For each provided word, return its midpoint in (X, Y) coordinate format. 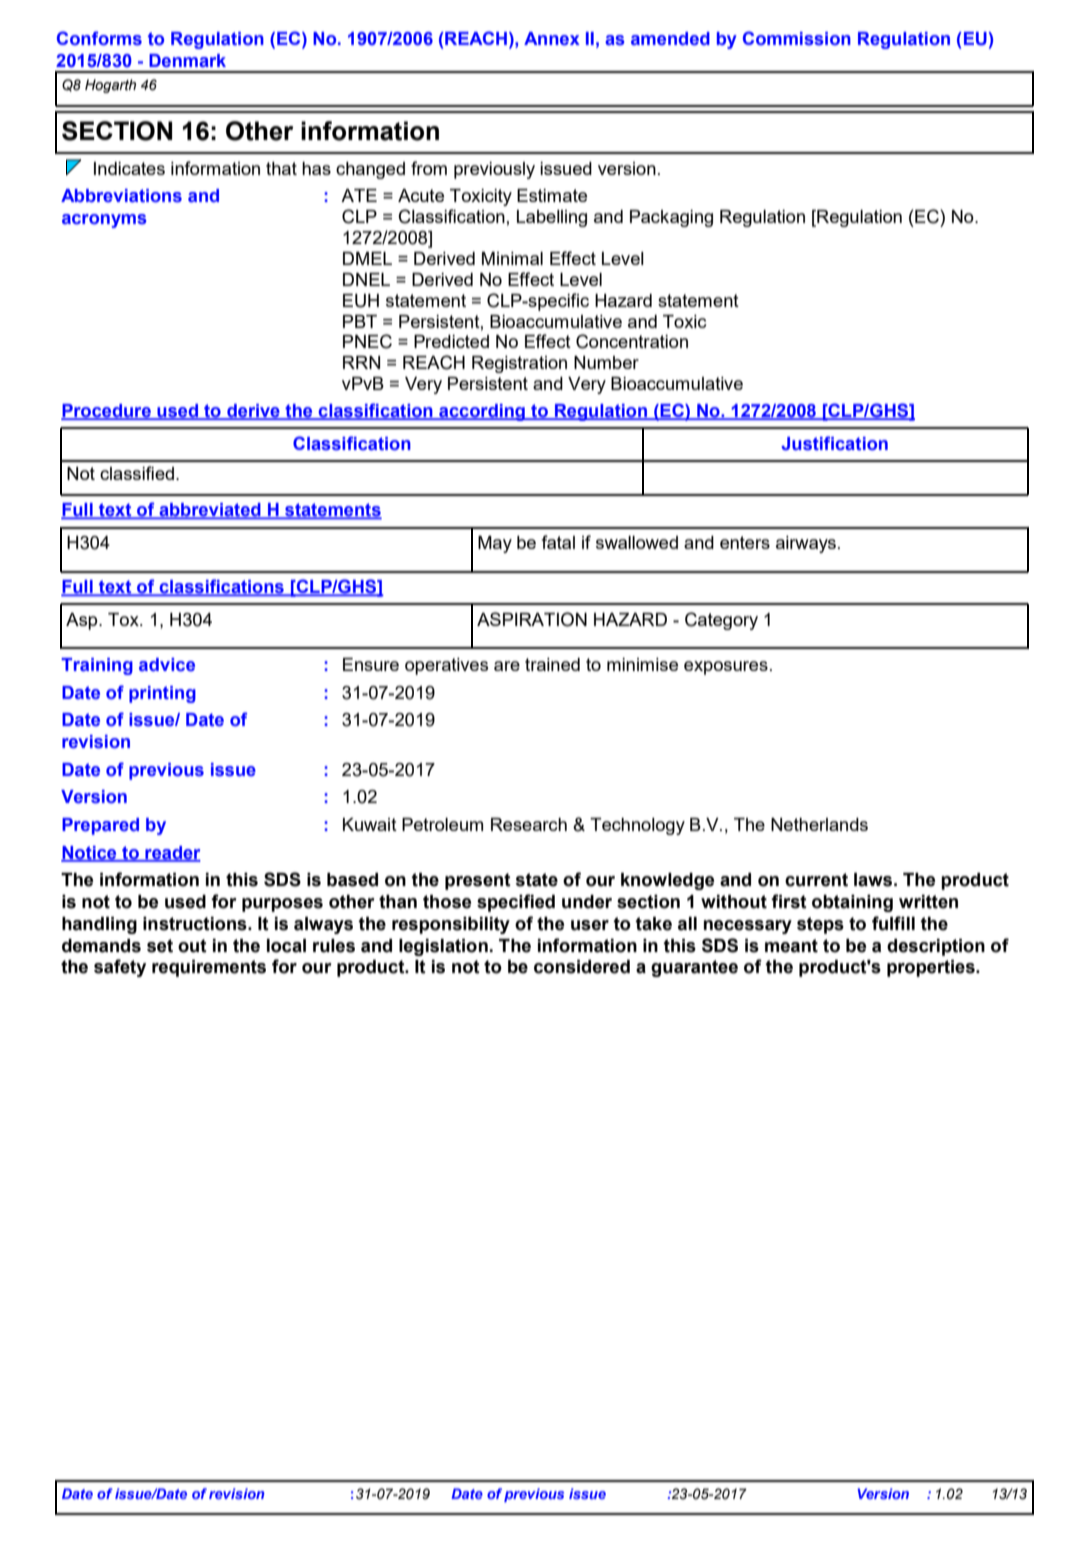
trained (552, 664)
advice (167, 665)
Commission (797, 38)
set (160, 946)
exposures (726, 668)
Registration (519, 364)
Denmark (187, 61)
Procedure (107, 412)
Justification (834, 443)
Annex (552, 39)
